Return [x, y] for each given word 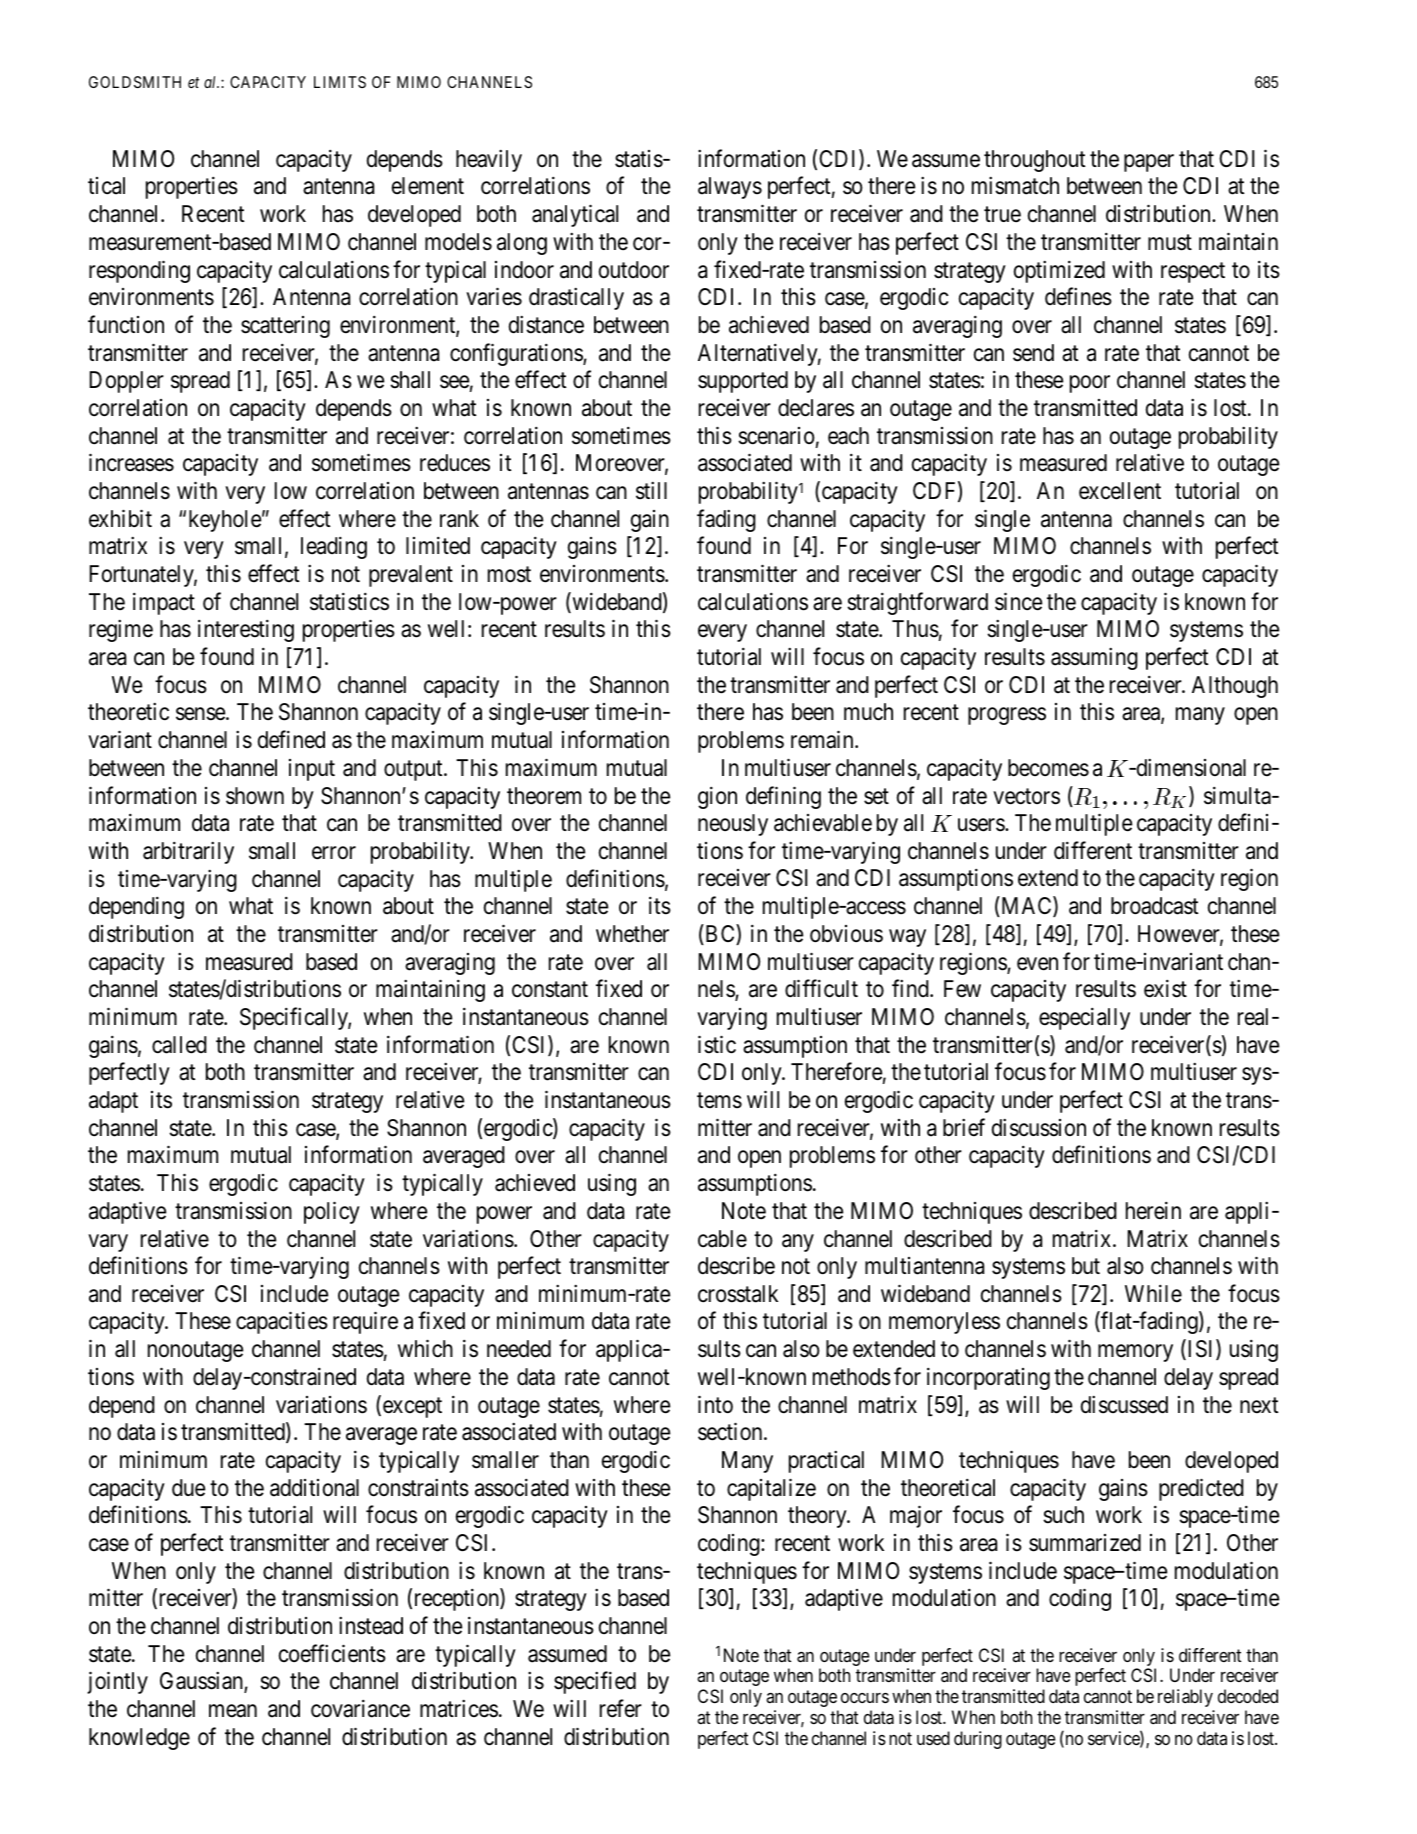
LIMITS [340, 82]
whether [632, 934]
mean [233, 1711]
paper [1149, 163]
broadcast [1155, 906]
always [730, 188]
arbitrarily [188, 853]
